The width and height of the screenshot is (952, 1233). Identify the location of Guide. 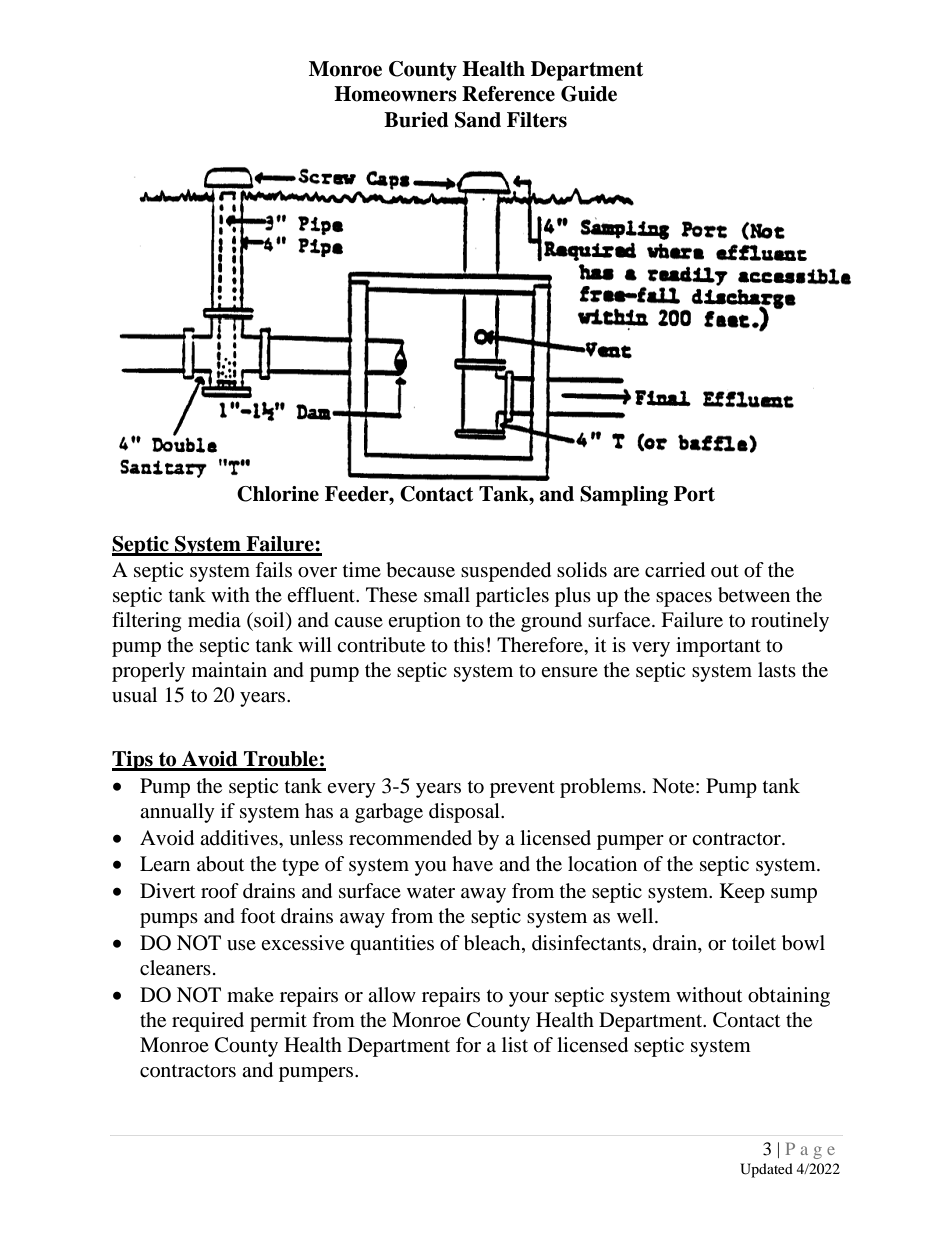
(589, 94).
